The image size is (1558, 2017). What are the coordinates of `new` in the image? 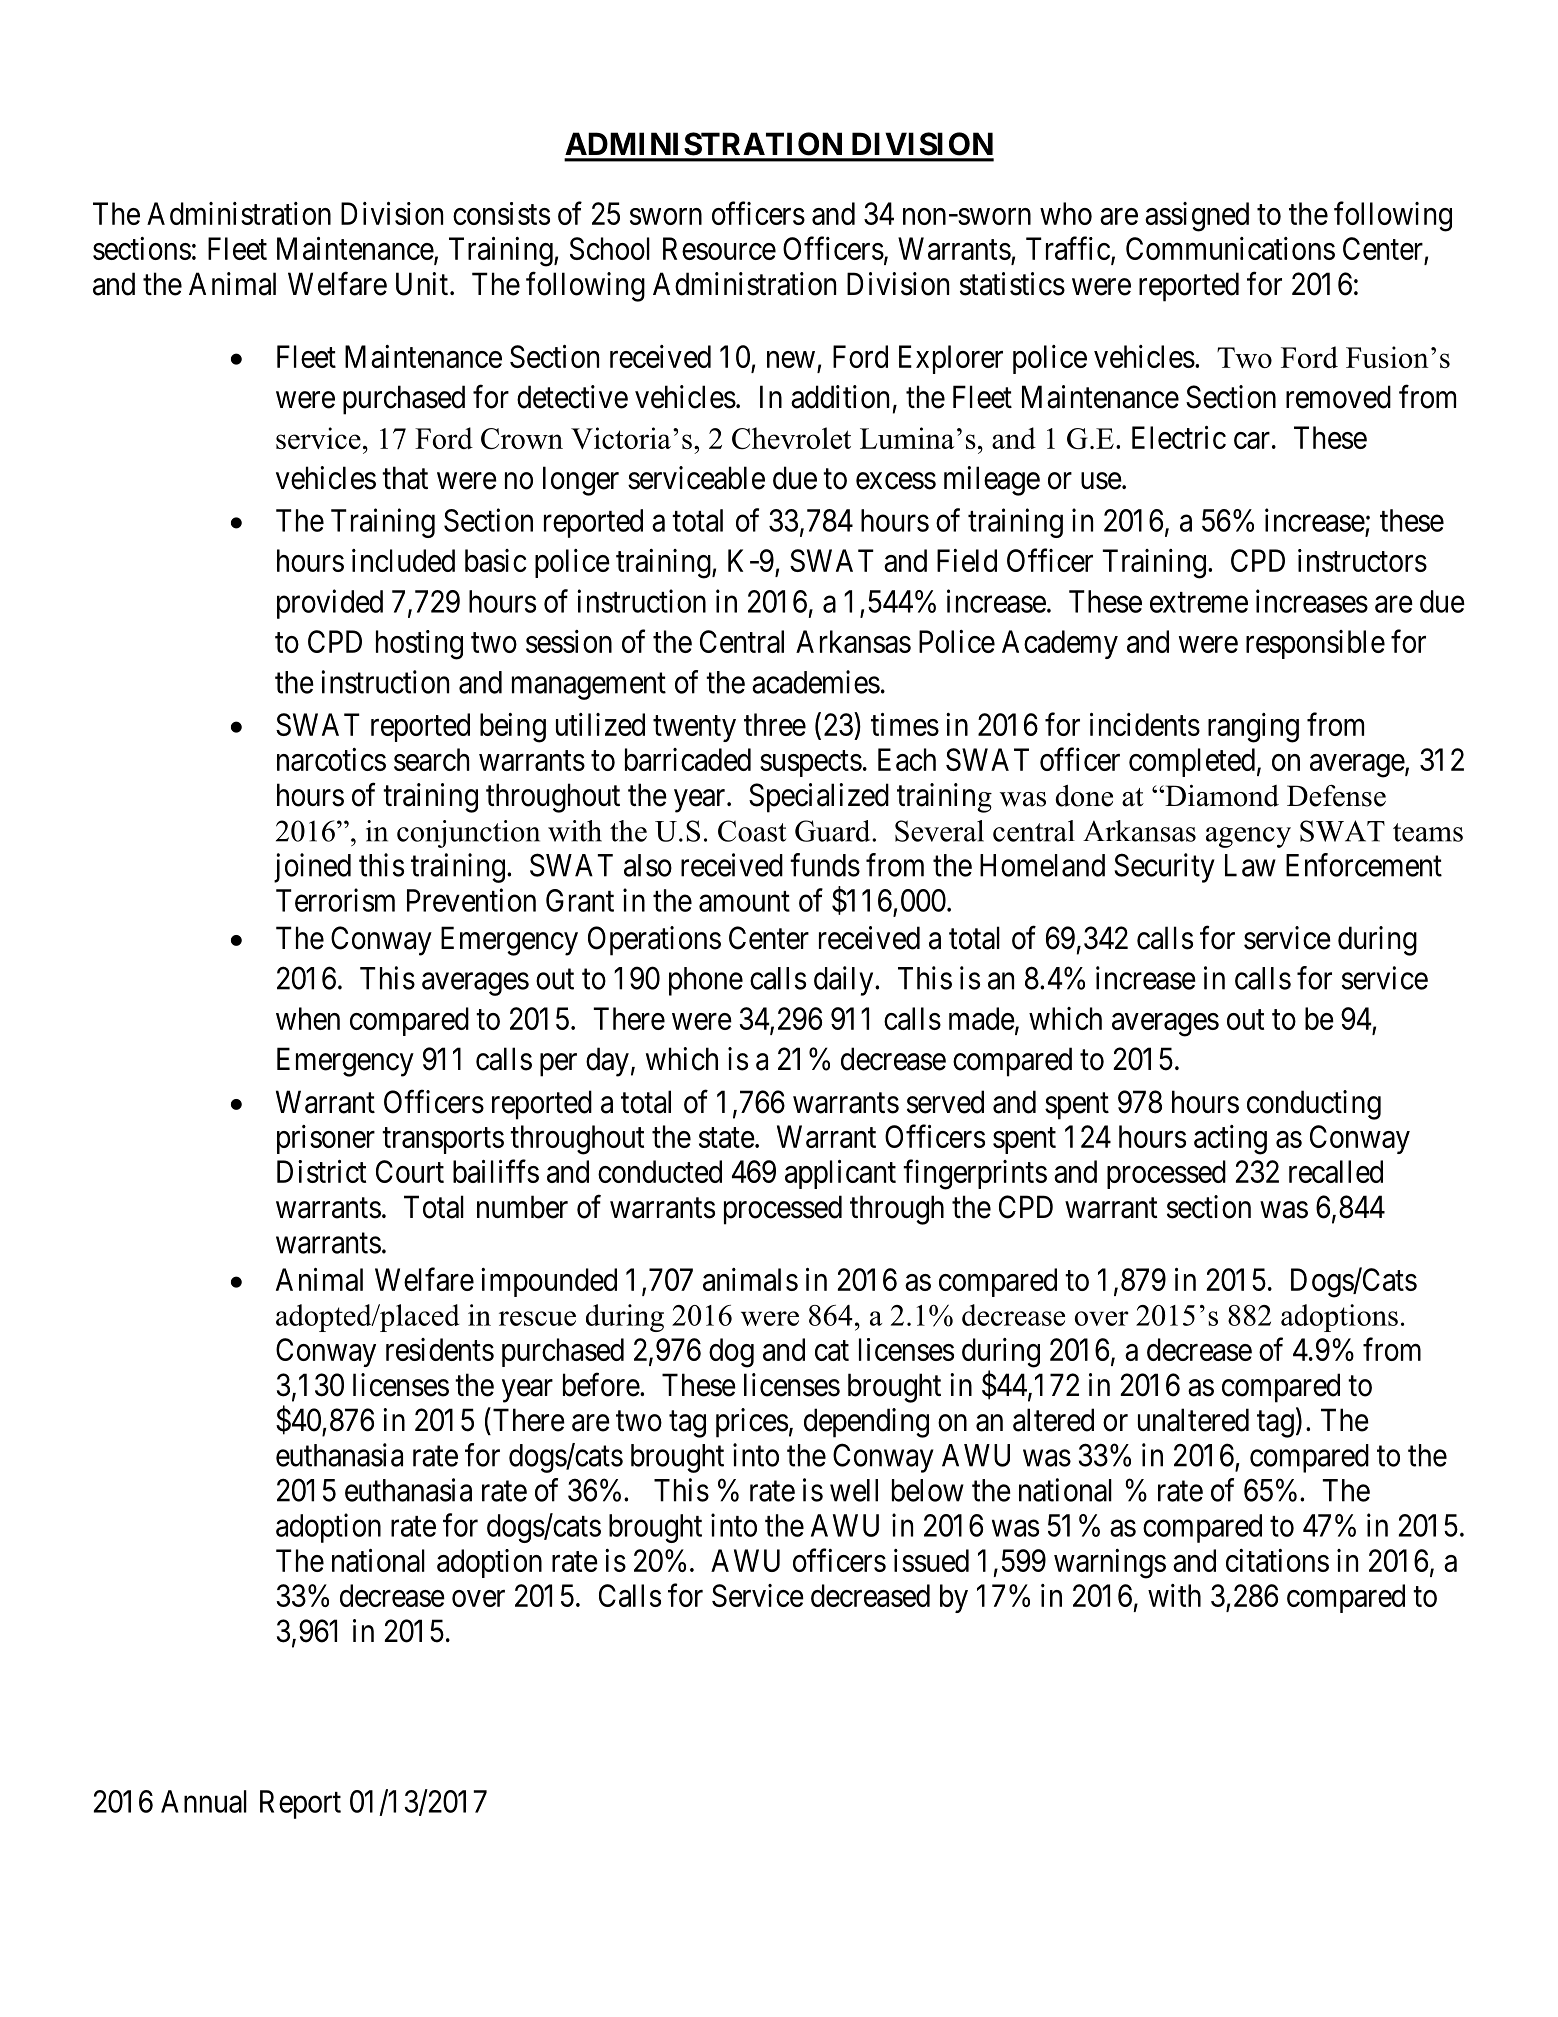 It's located at (791, 359).
